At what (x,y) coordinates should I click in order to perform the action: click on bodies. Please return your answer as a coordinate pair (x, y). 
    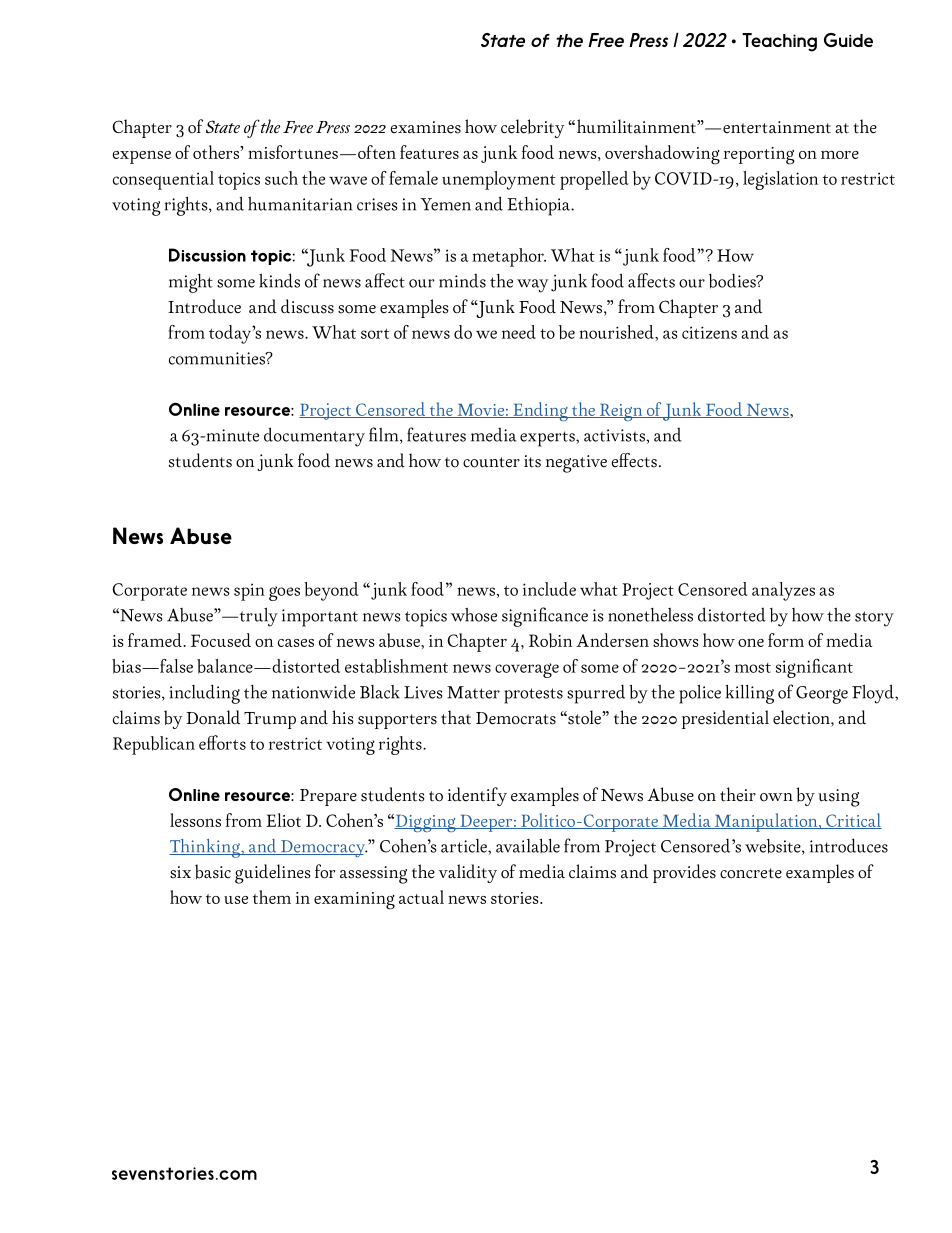
    Looking at the image, I should click on (733, 281).
